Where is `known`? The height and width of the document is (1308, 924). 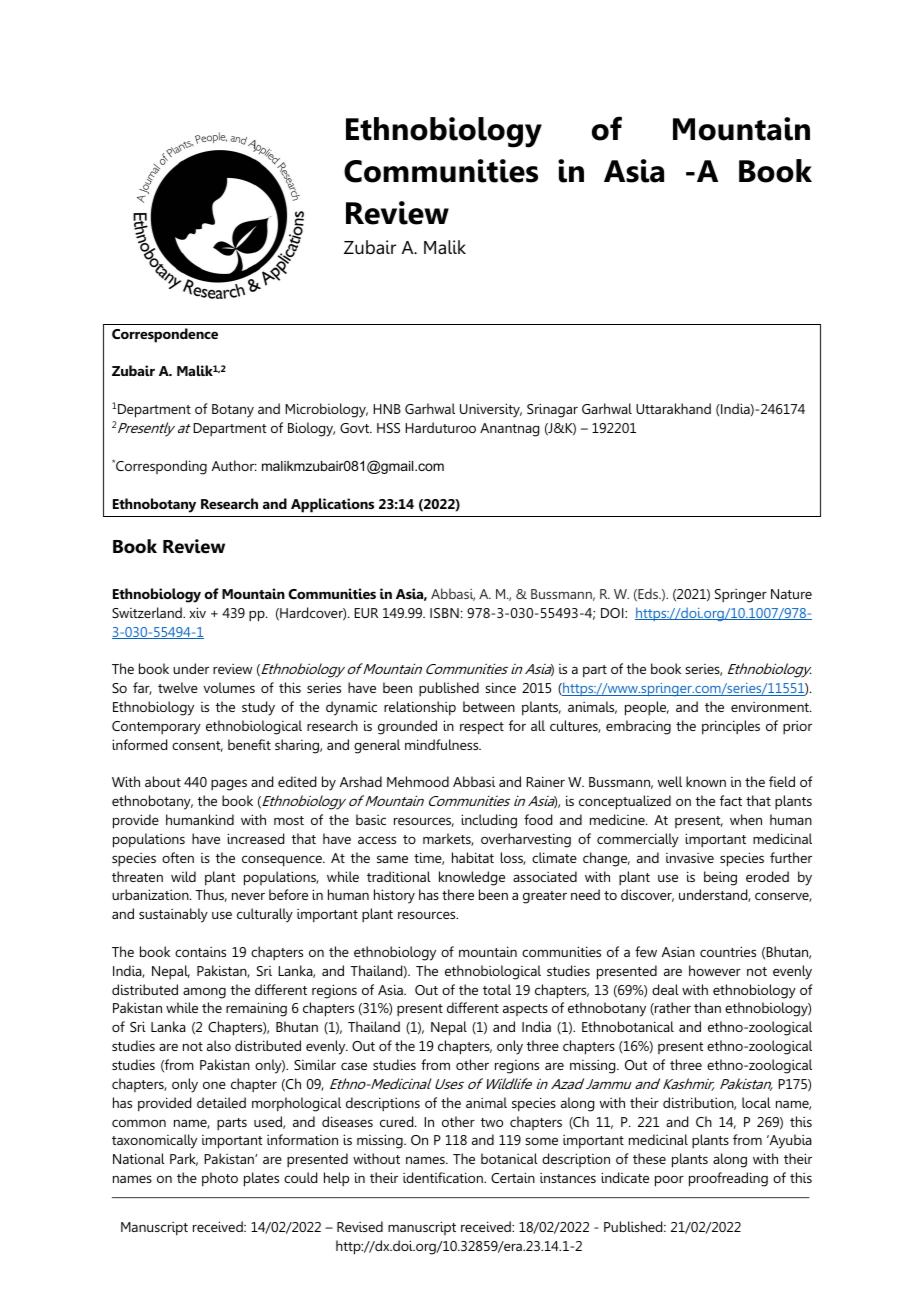
known is located at coordinates (706, 781).
